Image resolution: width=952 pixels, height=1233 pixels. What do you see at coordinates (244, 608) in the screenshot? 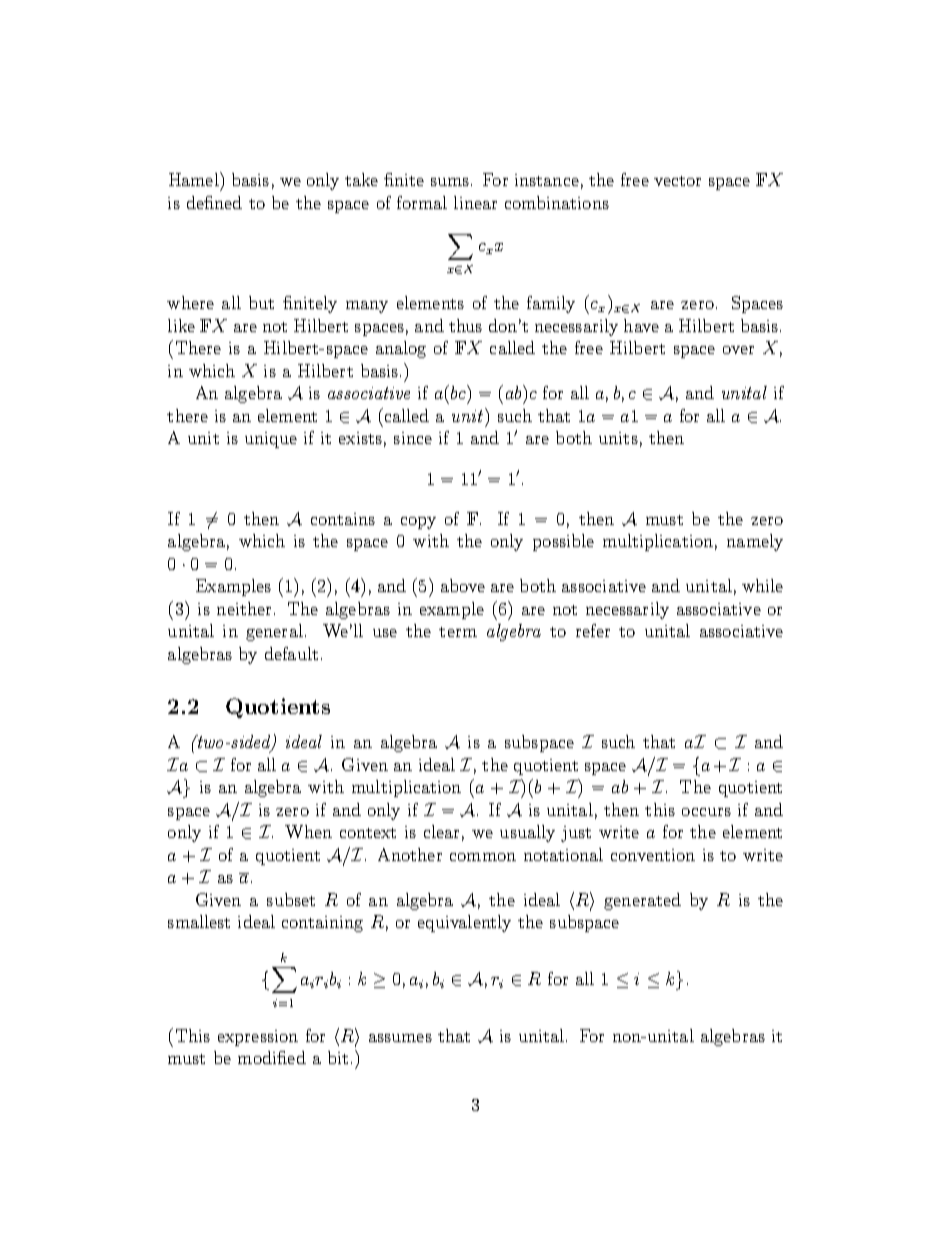
I see `neither` at bounding box center [244, 608].
